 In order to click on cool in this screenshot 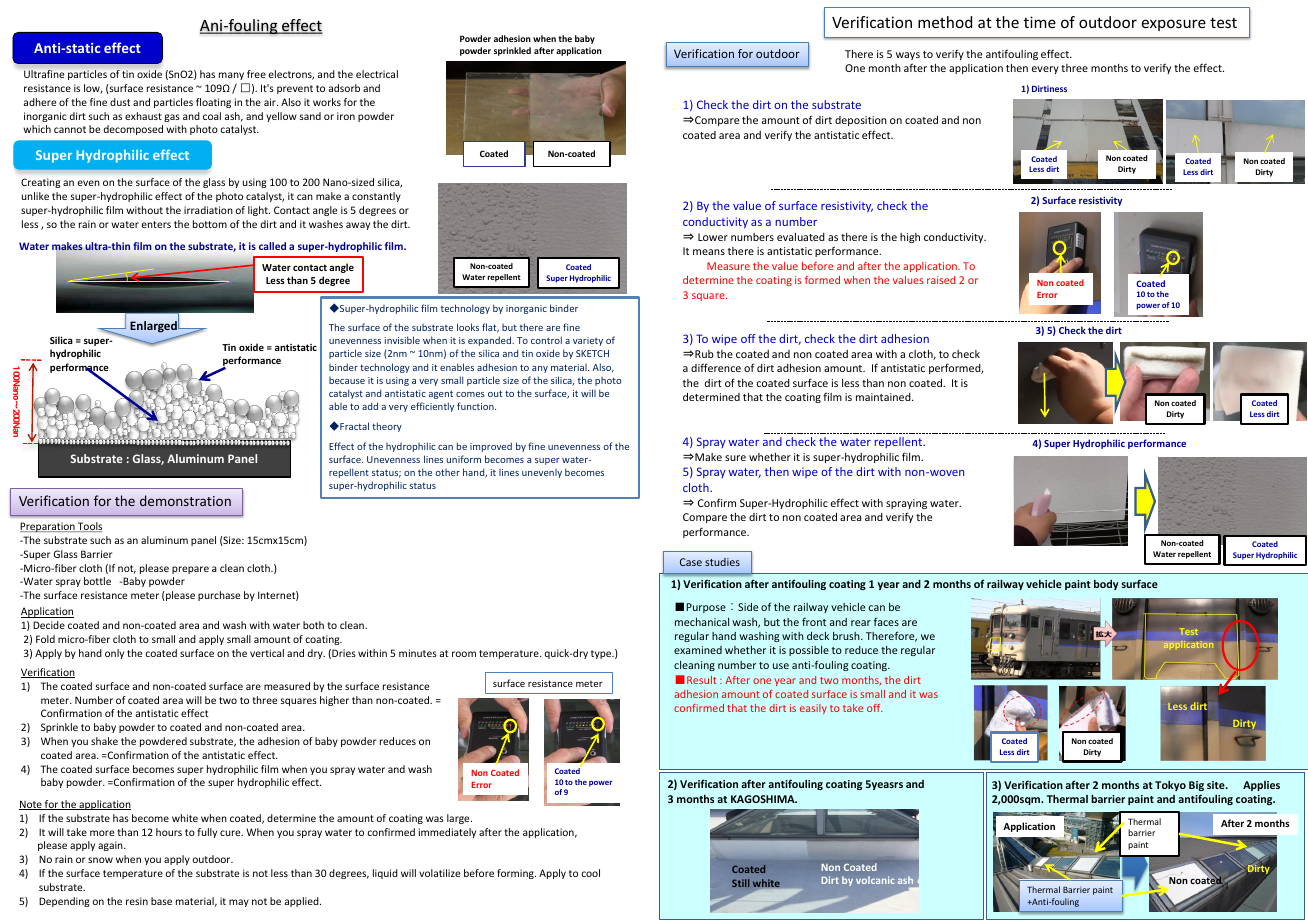, I will do `click(590, 873)`.
